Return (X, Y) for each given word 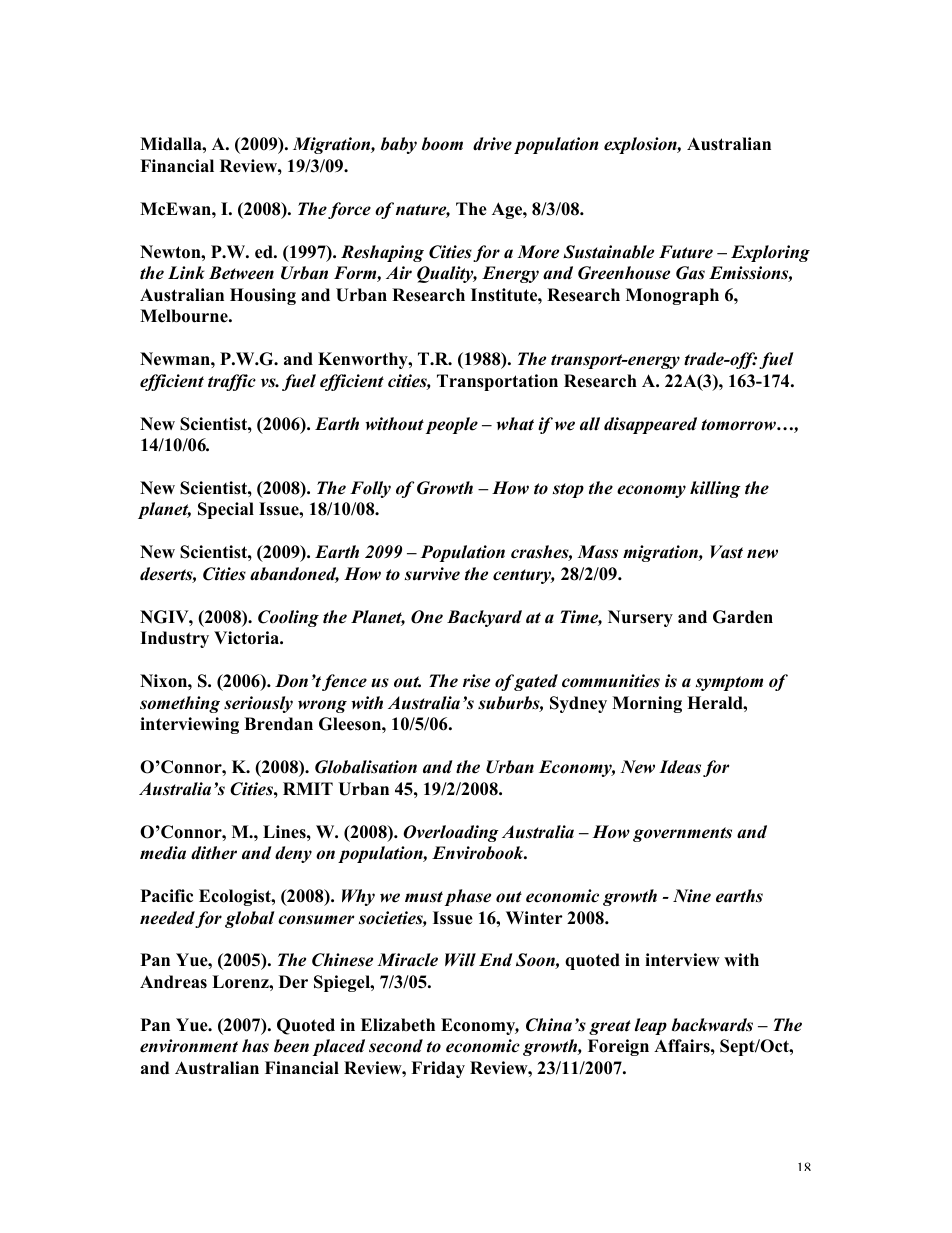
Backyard (484, 618)
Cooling (288, 618)
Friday (438, 1069)
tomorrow (739, 425)
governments (682, 834)
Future (686, 252)
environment (189, 1046)
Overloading (451, 833)
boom (442, 144)
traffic (232, 382)
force (349, 210)
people (452, 425)
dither (214, 853)
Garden (743, 617)
